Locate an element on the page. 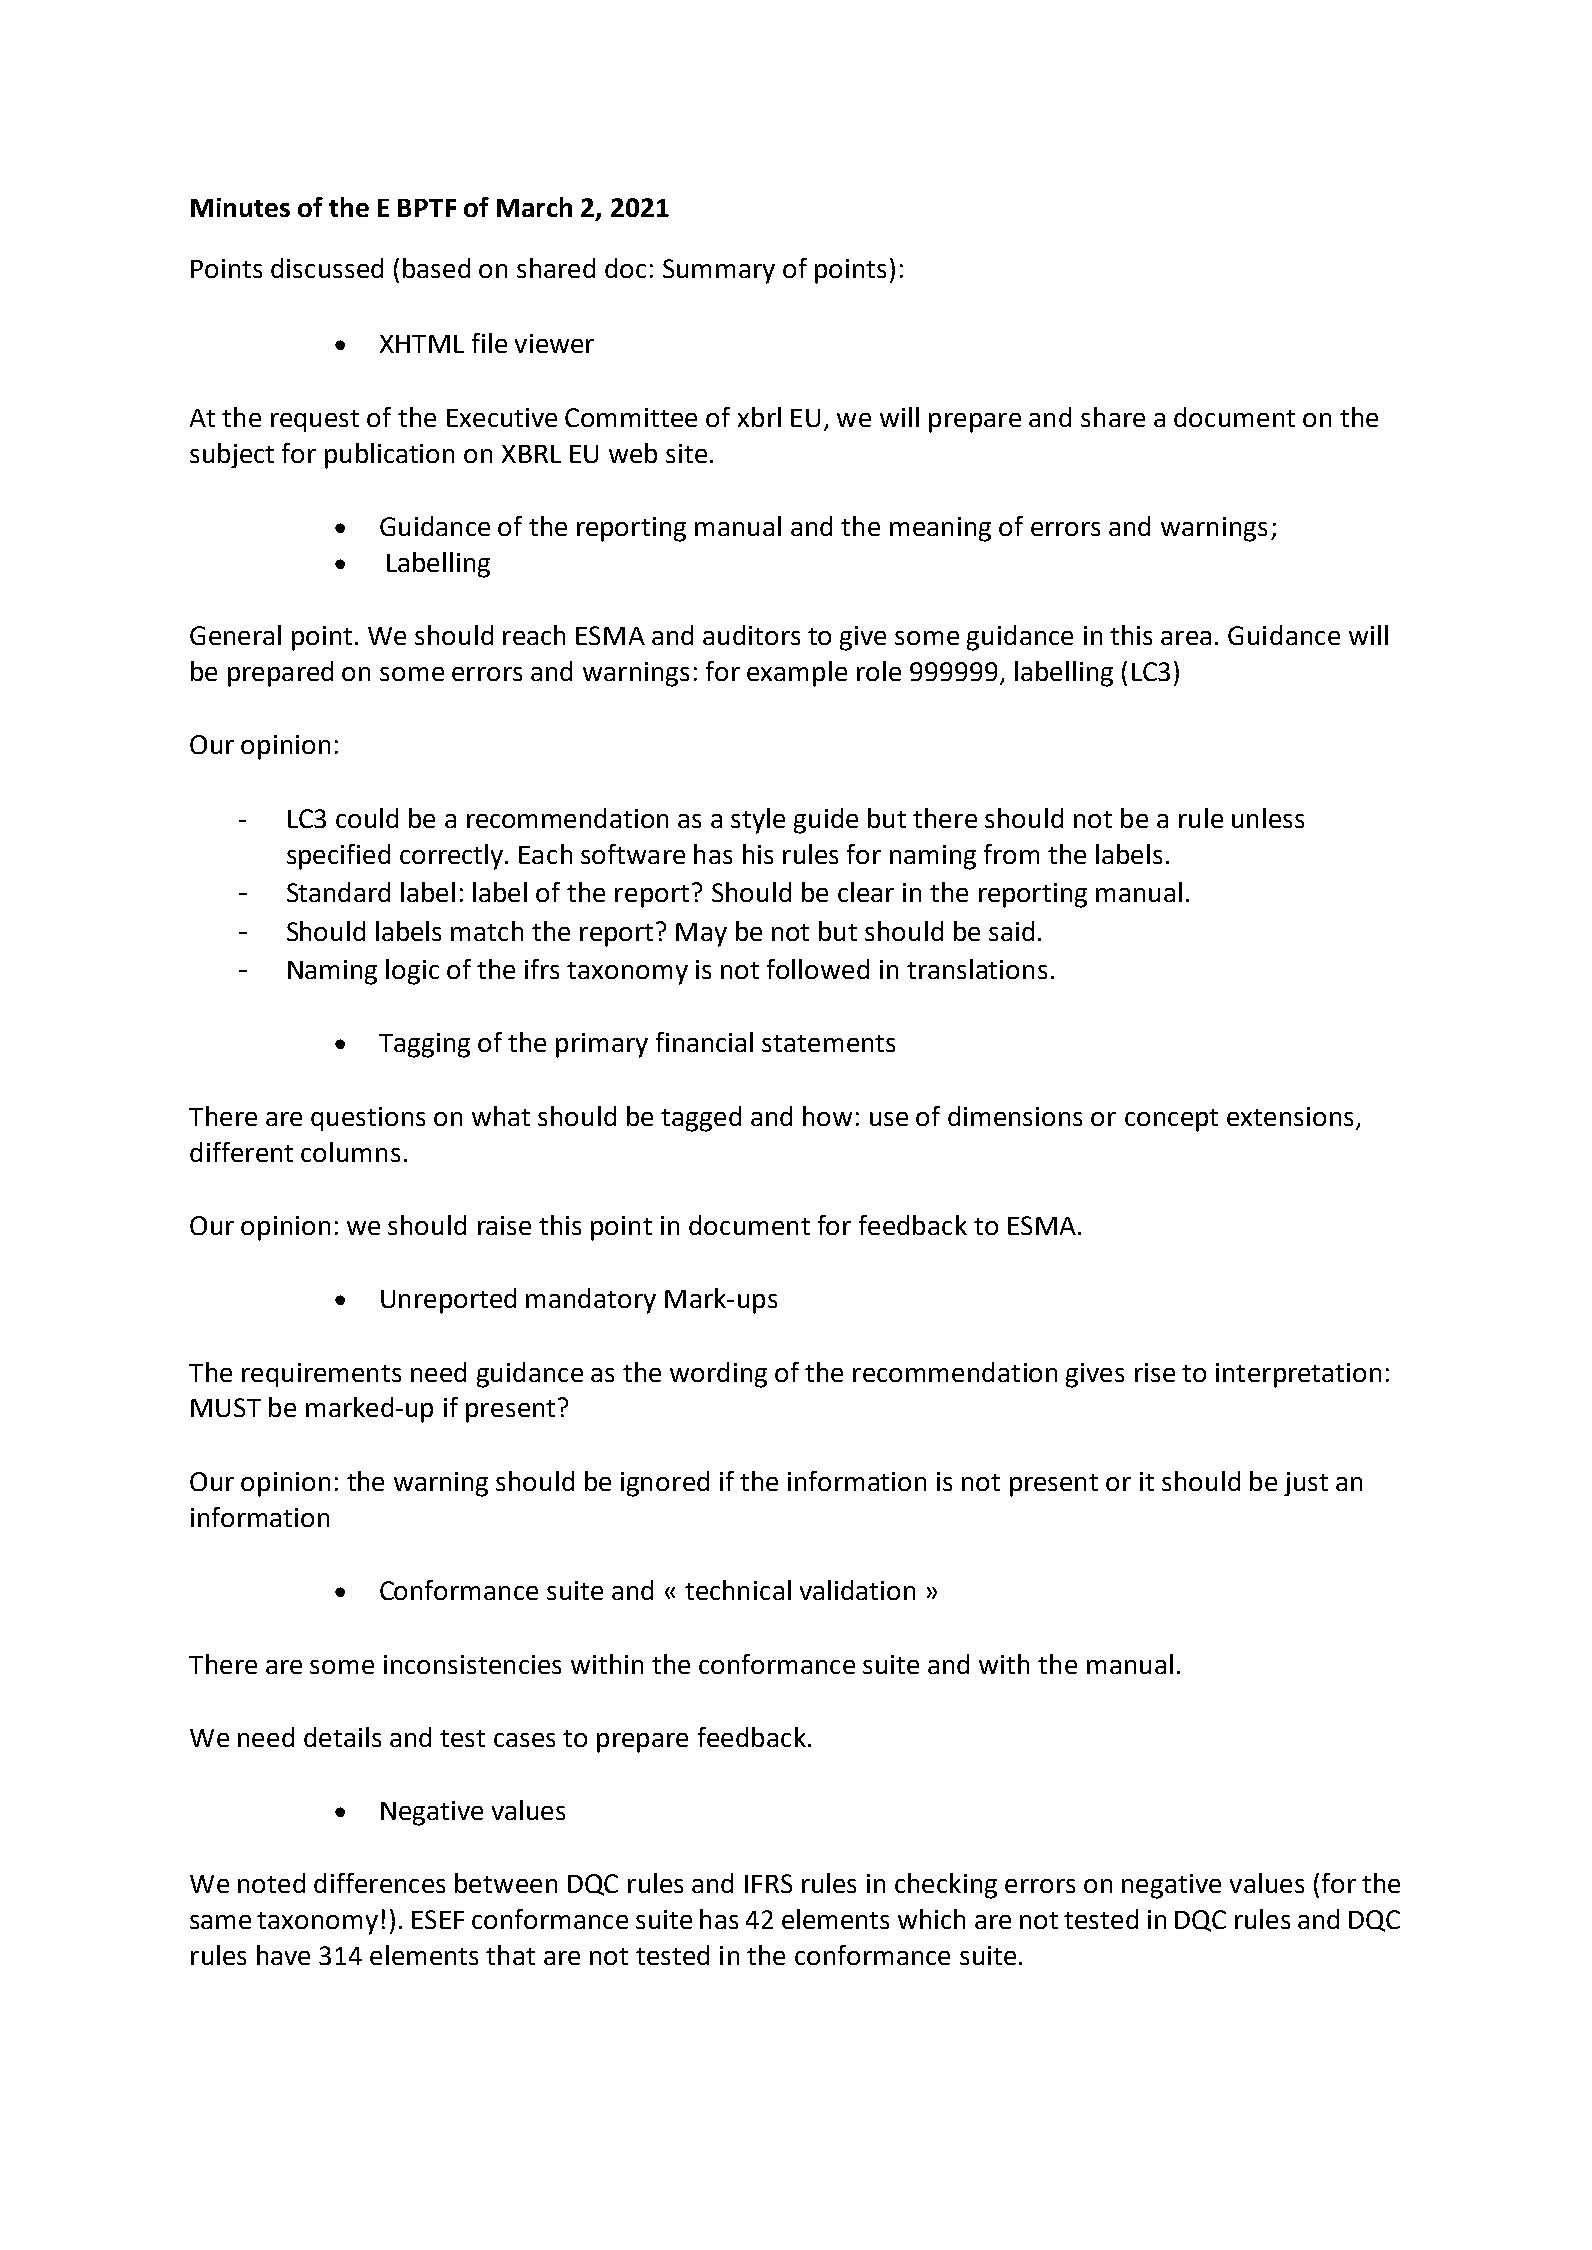  Summary is located at coordinates (719, 271).
